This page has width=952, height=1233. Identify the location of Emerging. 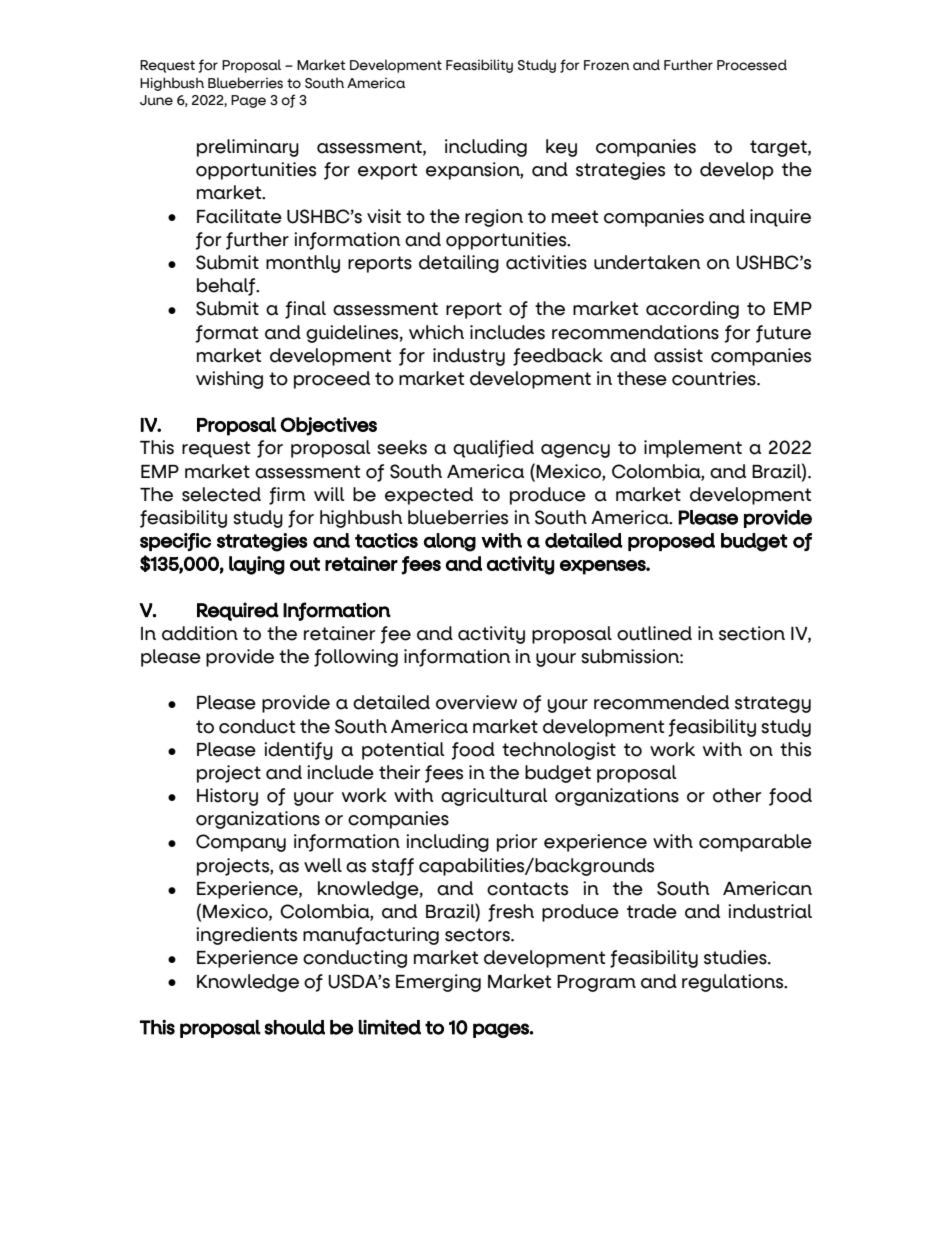
(438, 983).
